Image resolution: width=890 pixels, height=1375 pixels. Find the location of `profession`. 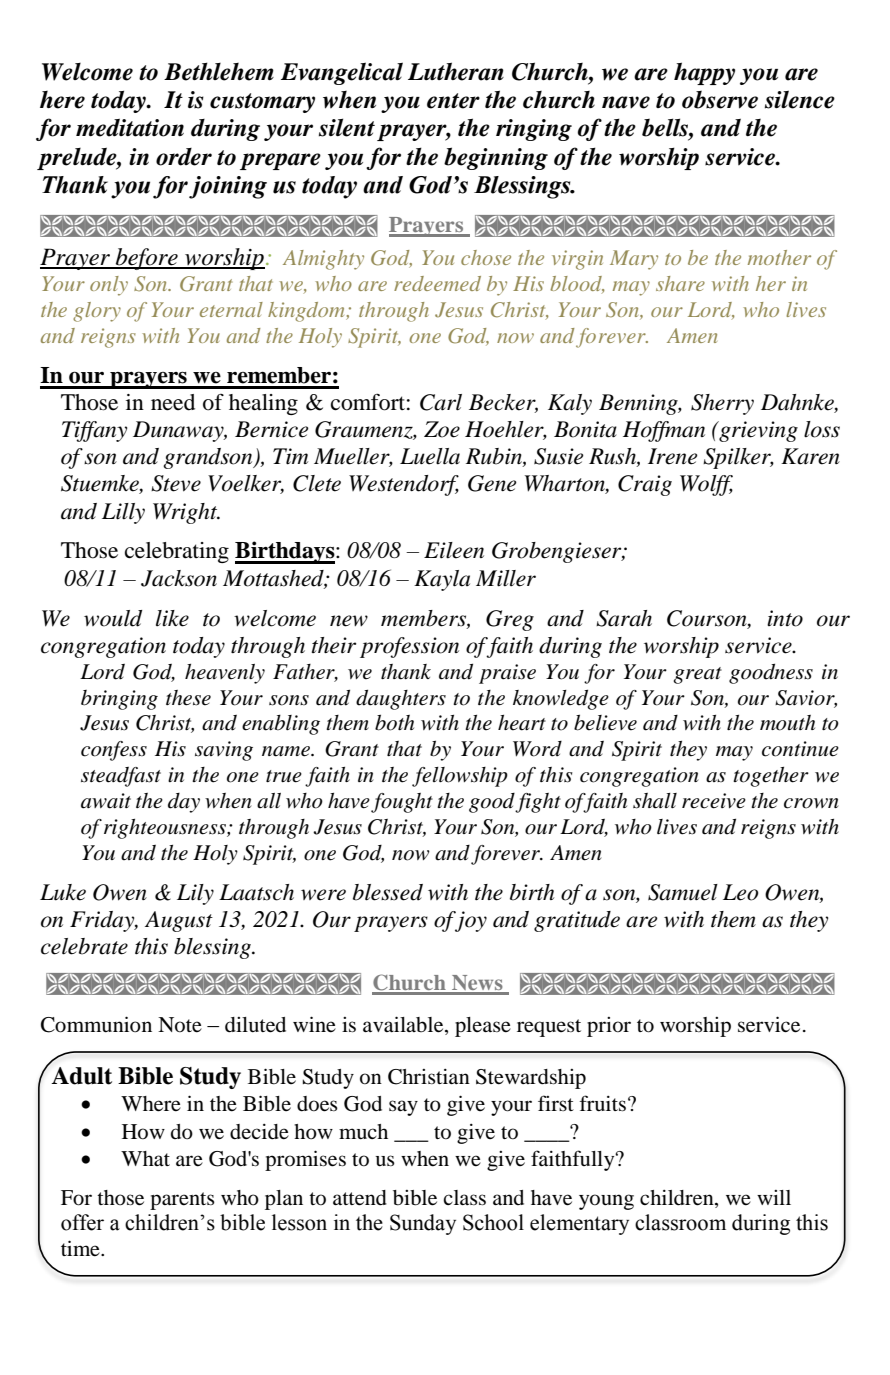

profession is located at coordinates (409, 647).
